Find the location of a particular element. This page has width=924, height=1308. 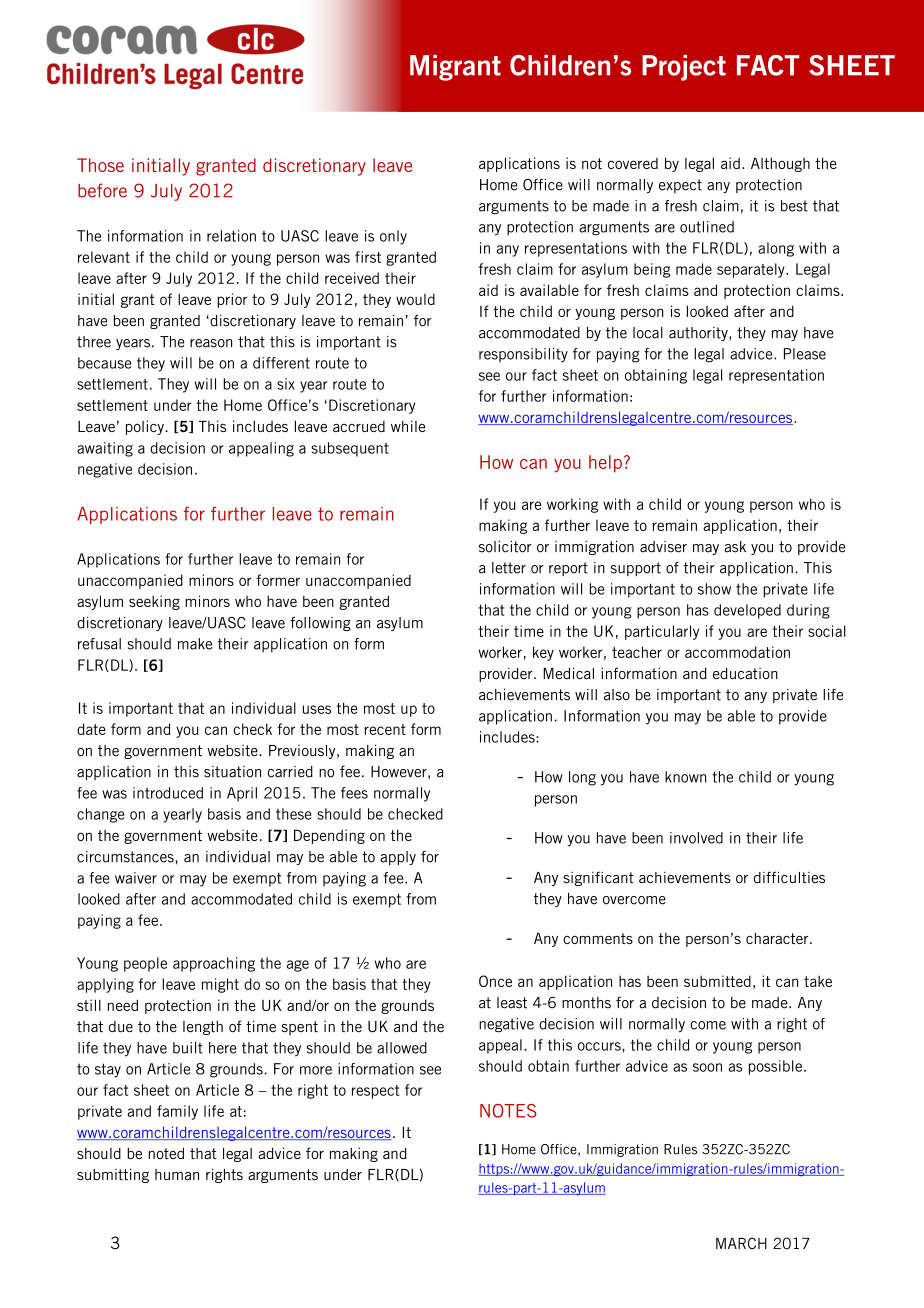

Project is located at coordinates (684, 68).
